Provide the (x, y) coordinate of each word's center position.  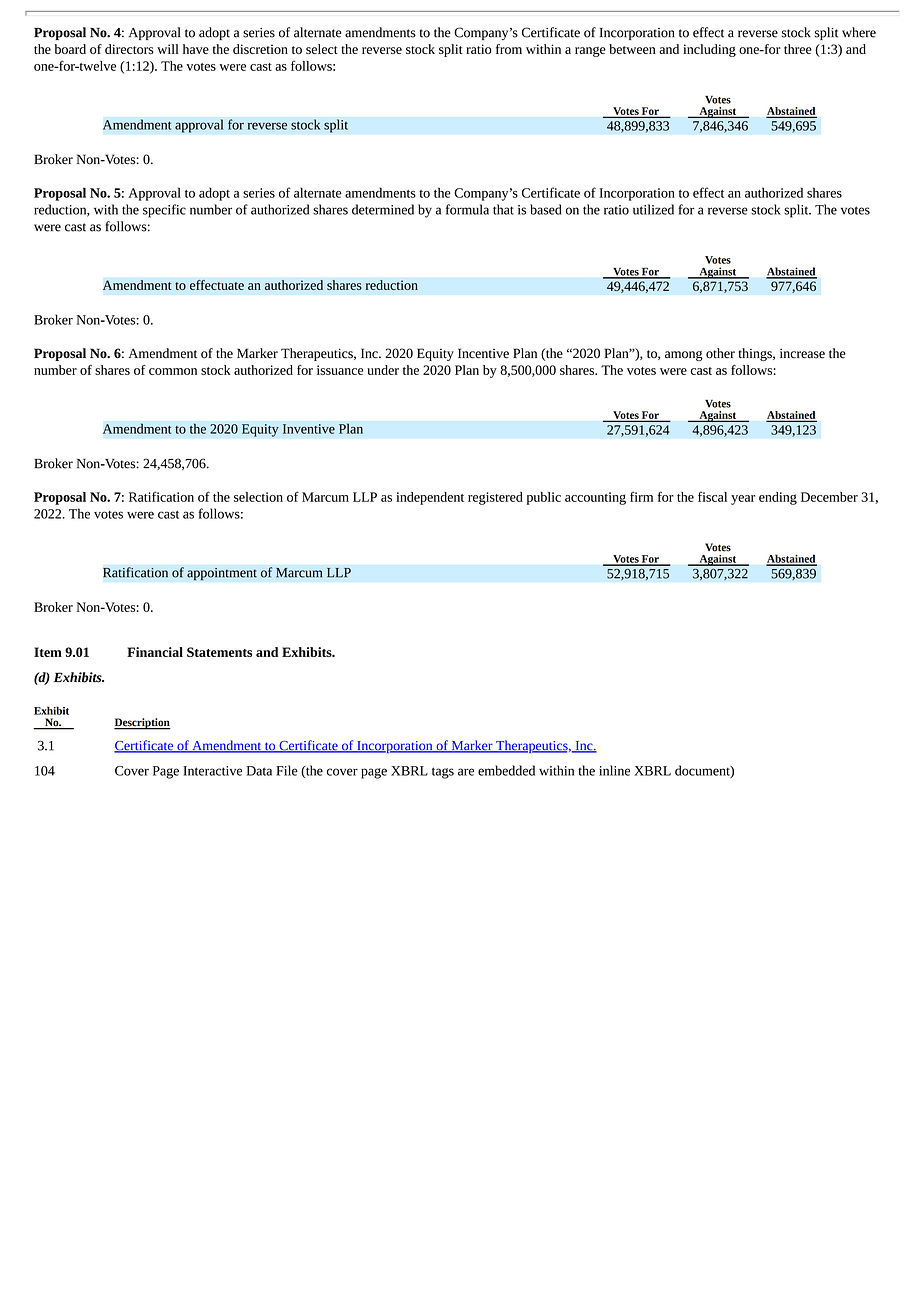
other (720, 353)
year (743, 500)
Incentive (483, 353)
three (798, 49)
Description (142, 724)
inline (614, 770)
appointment (222, 574)
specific (164, 211)
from (509, 49)
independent (430, 498)
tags (443, 773)
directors (129, 49)
